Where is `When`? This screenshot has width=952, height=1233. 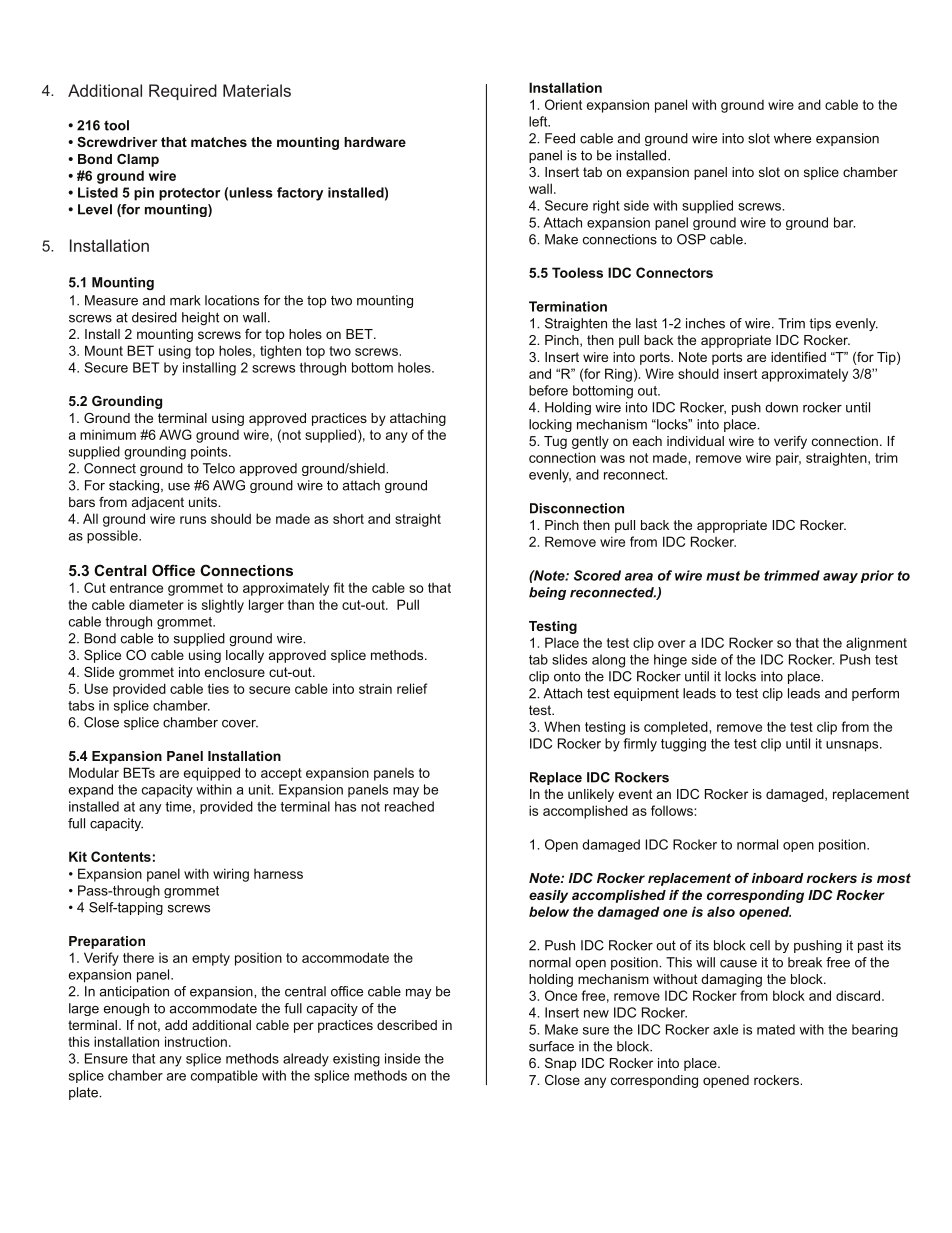
When is located at coordinates (562, 726).
